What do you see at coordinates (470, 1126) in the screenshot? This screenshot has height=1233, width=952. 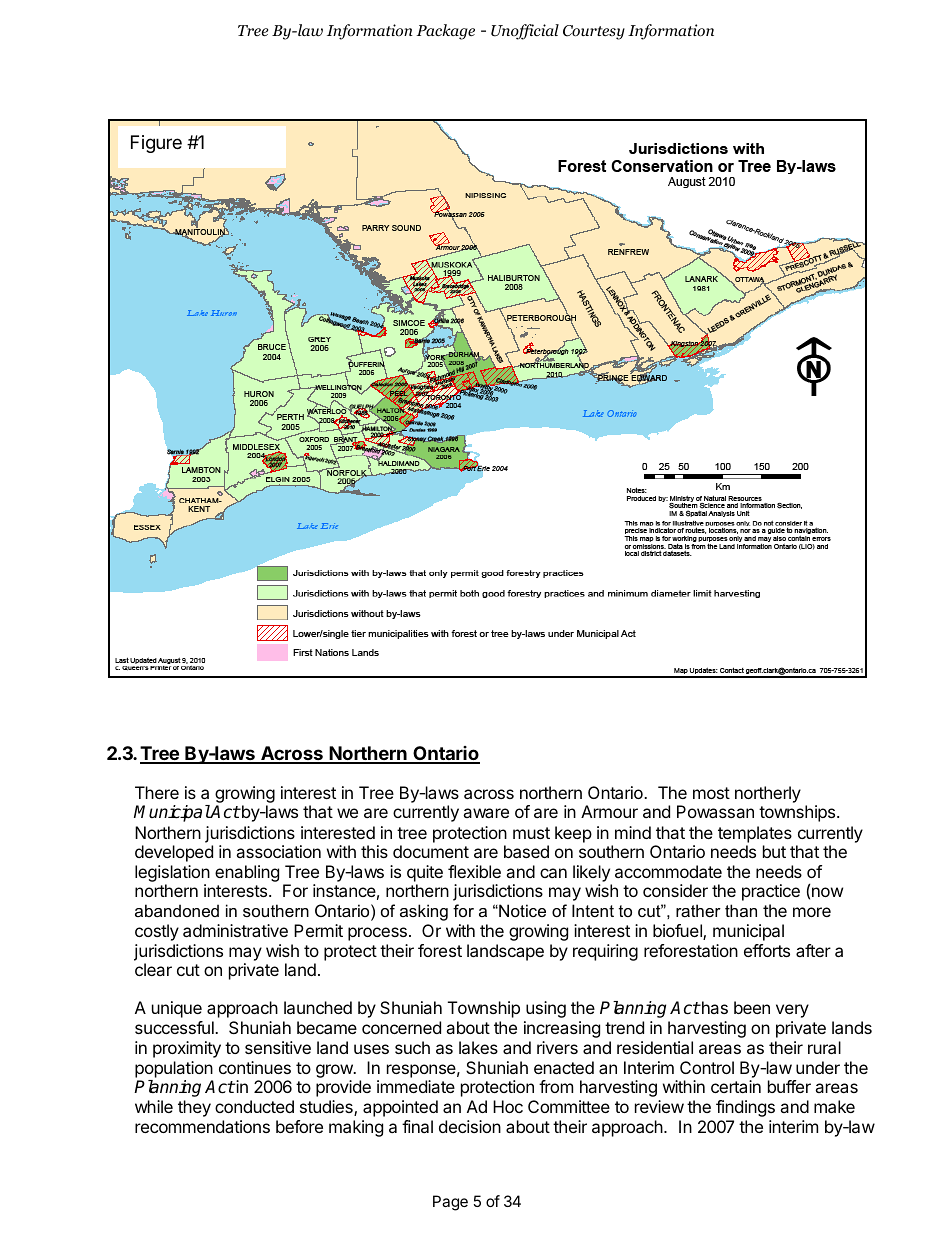 I see `decision` at bounding box center [470, 1126].
